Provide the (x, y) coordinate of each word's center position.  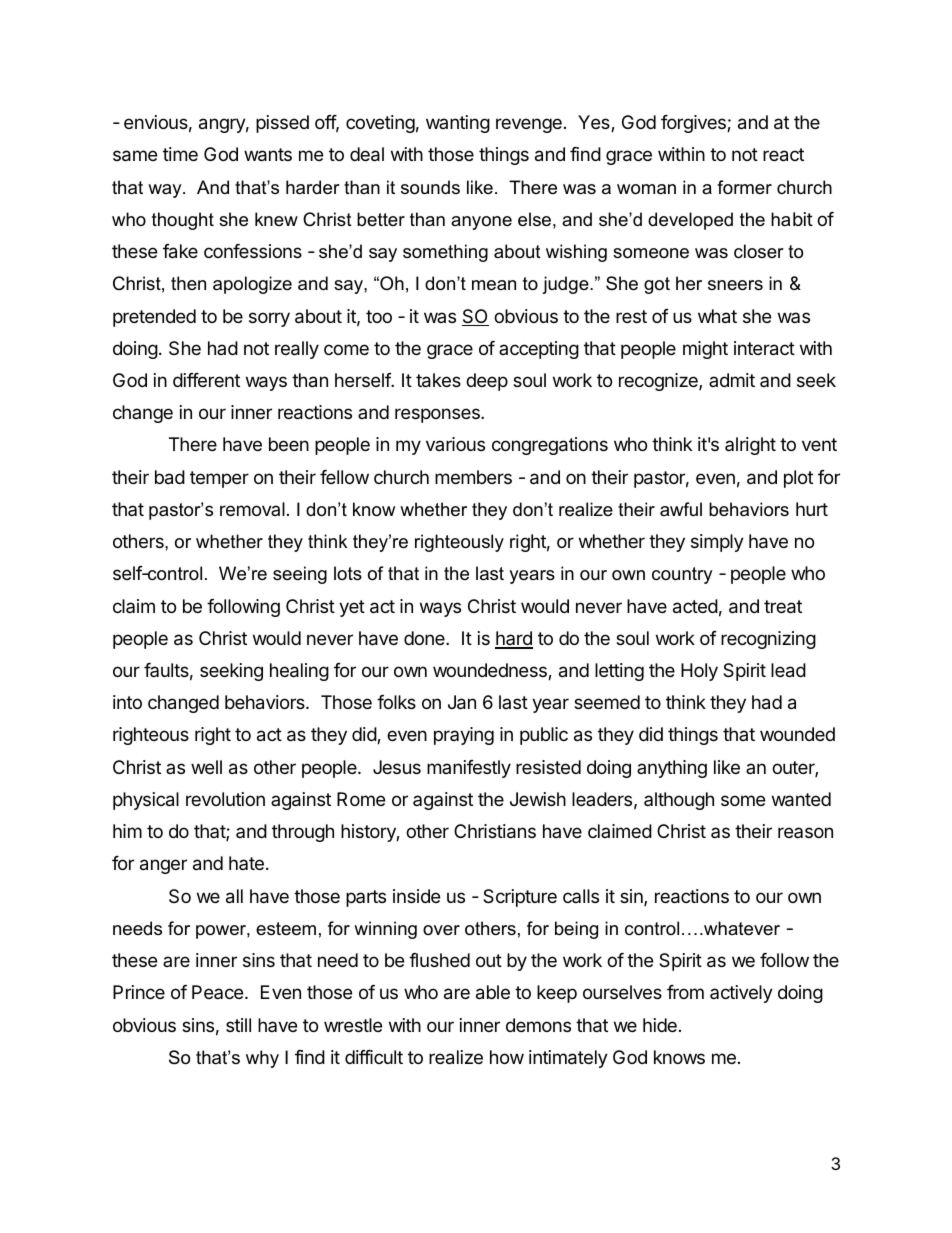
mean (494, 285)
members (473, 477)
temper (219, 479)
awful (681, 509)
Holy (699, 672)
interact (764, 348)
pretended (154, 318)
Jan (462, 702)
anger (163, 866)
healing (299, 672)
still (238, 1025)
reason (805, 832)
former (744, 187)
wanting (458, 124)
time (180, 154)
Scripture (520, 898)
